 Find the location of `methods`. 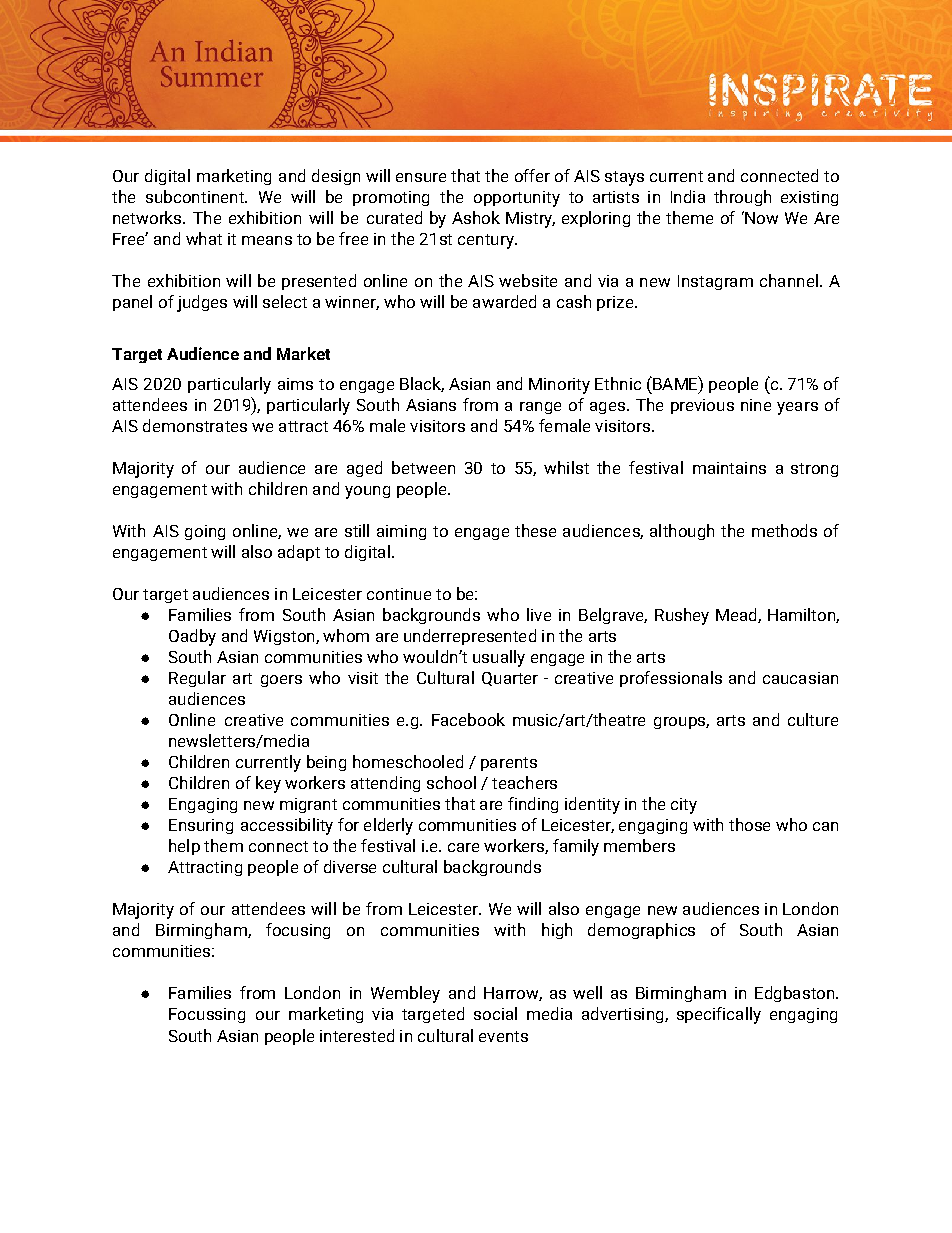

methods is located at coordinates (784, 530).
